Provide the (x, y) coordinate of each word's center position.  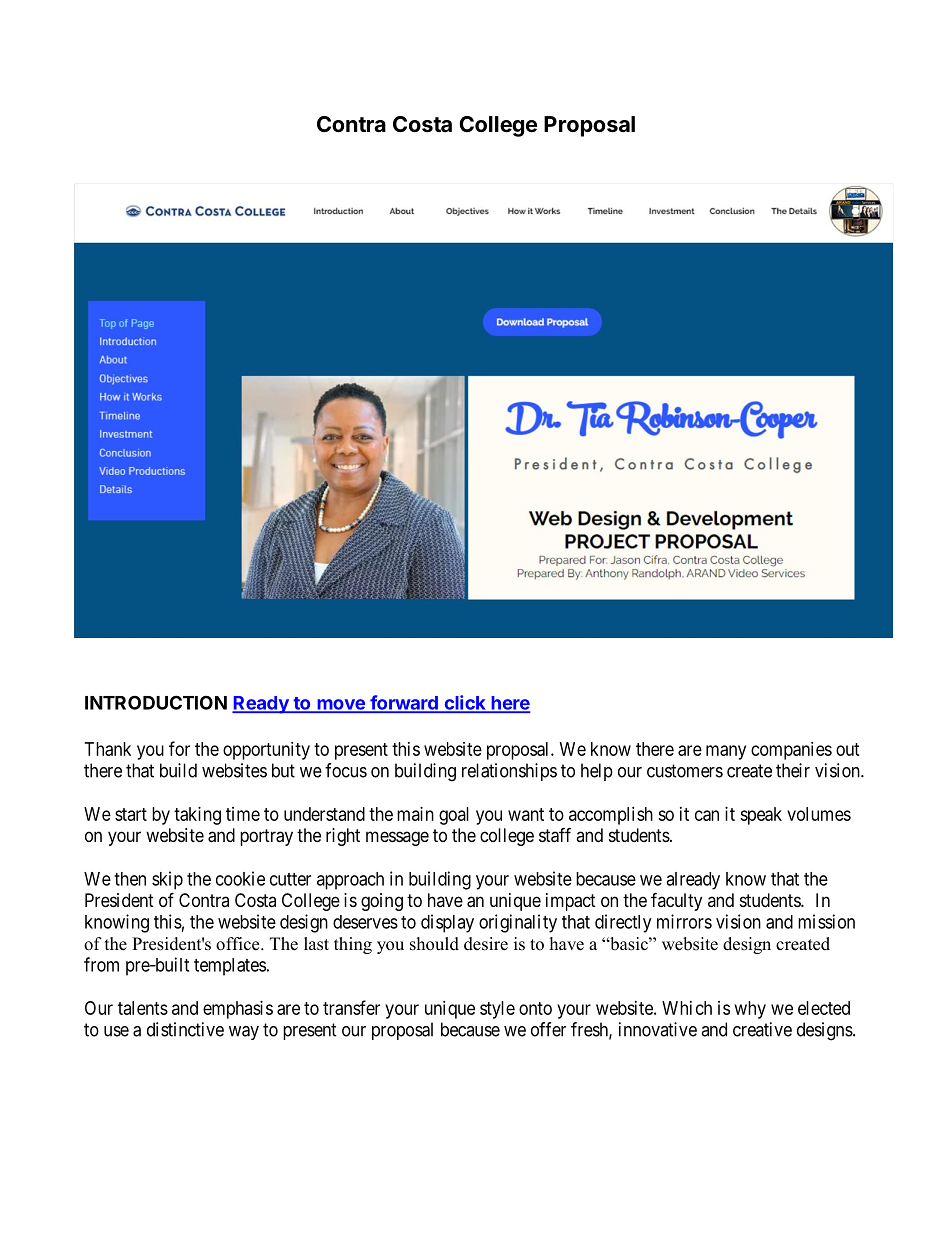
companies (791, 751)
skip (167, 880)
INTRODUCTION (156, 702)
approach (350, 881)
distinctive (185, 1029)
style (497, 1010)
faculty (676, 901)
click (465, 703)
